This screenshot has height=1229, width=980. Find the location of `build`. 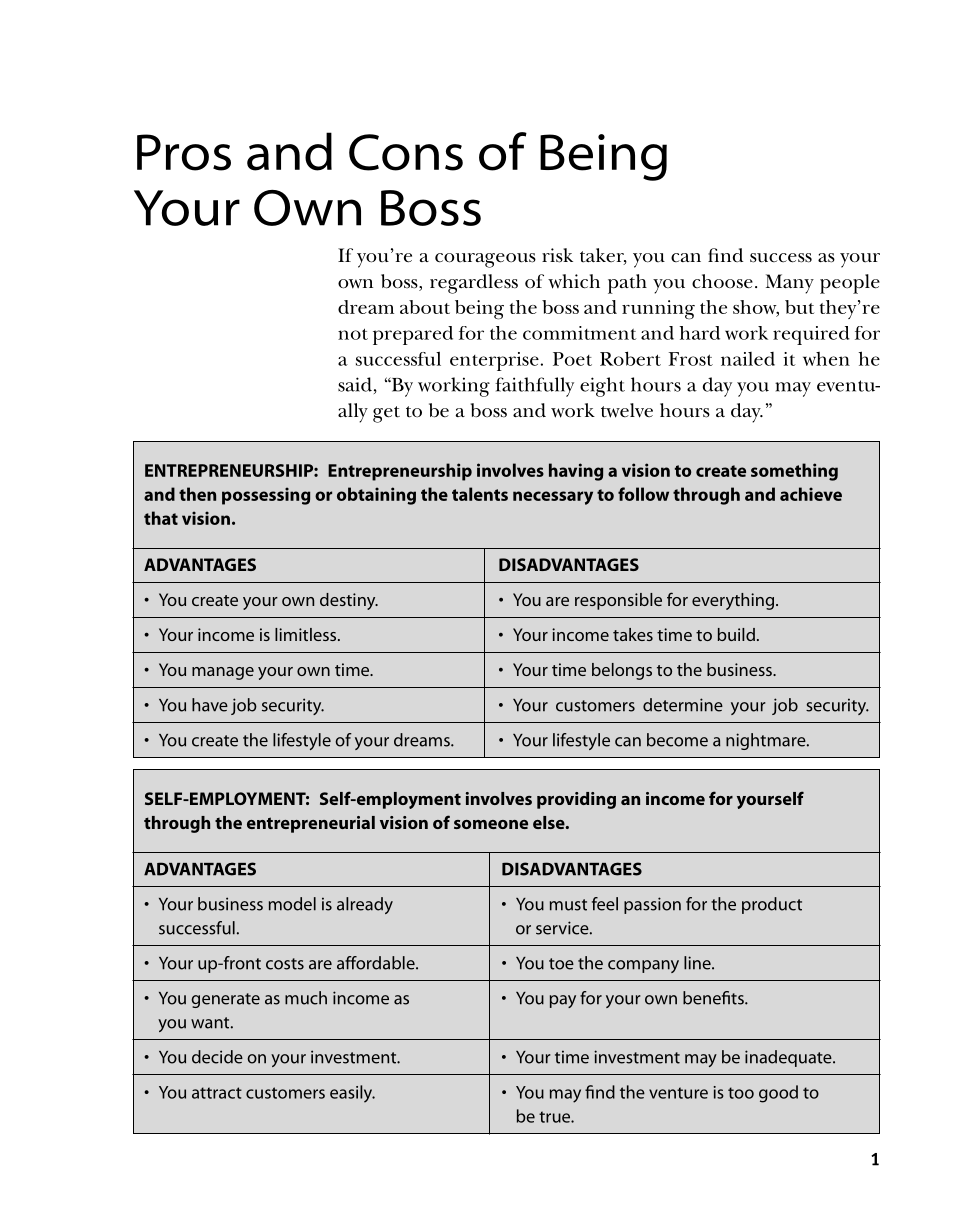

build is located at coordinates (736, 634).
